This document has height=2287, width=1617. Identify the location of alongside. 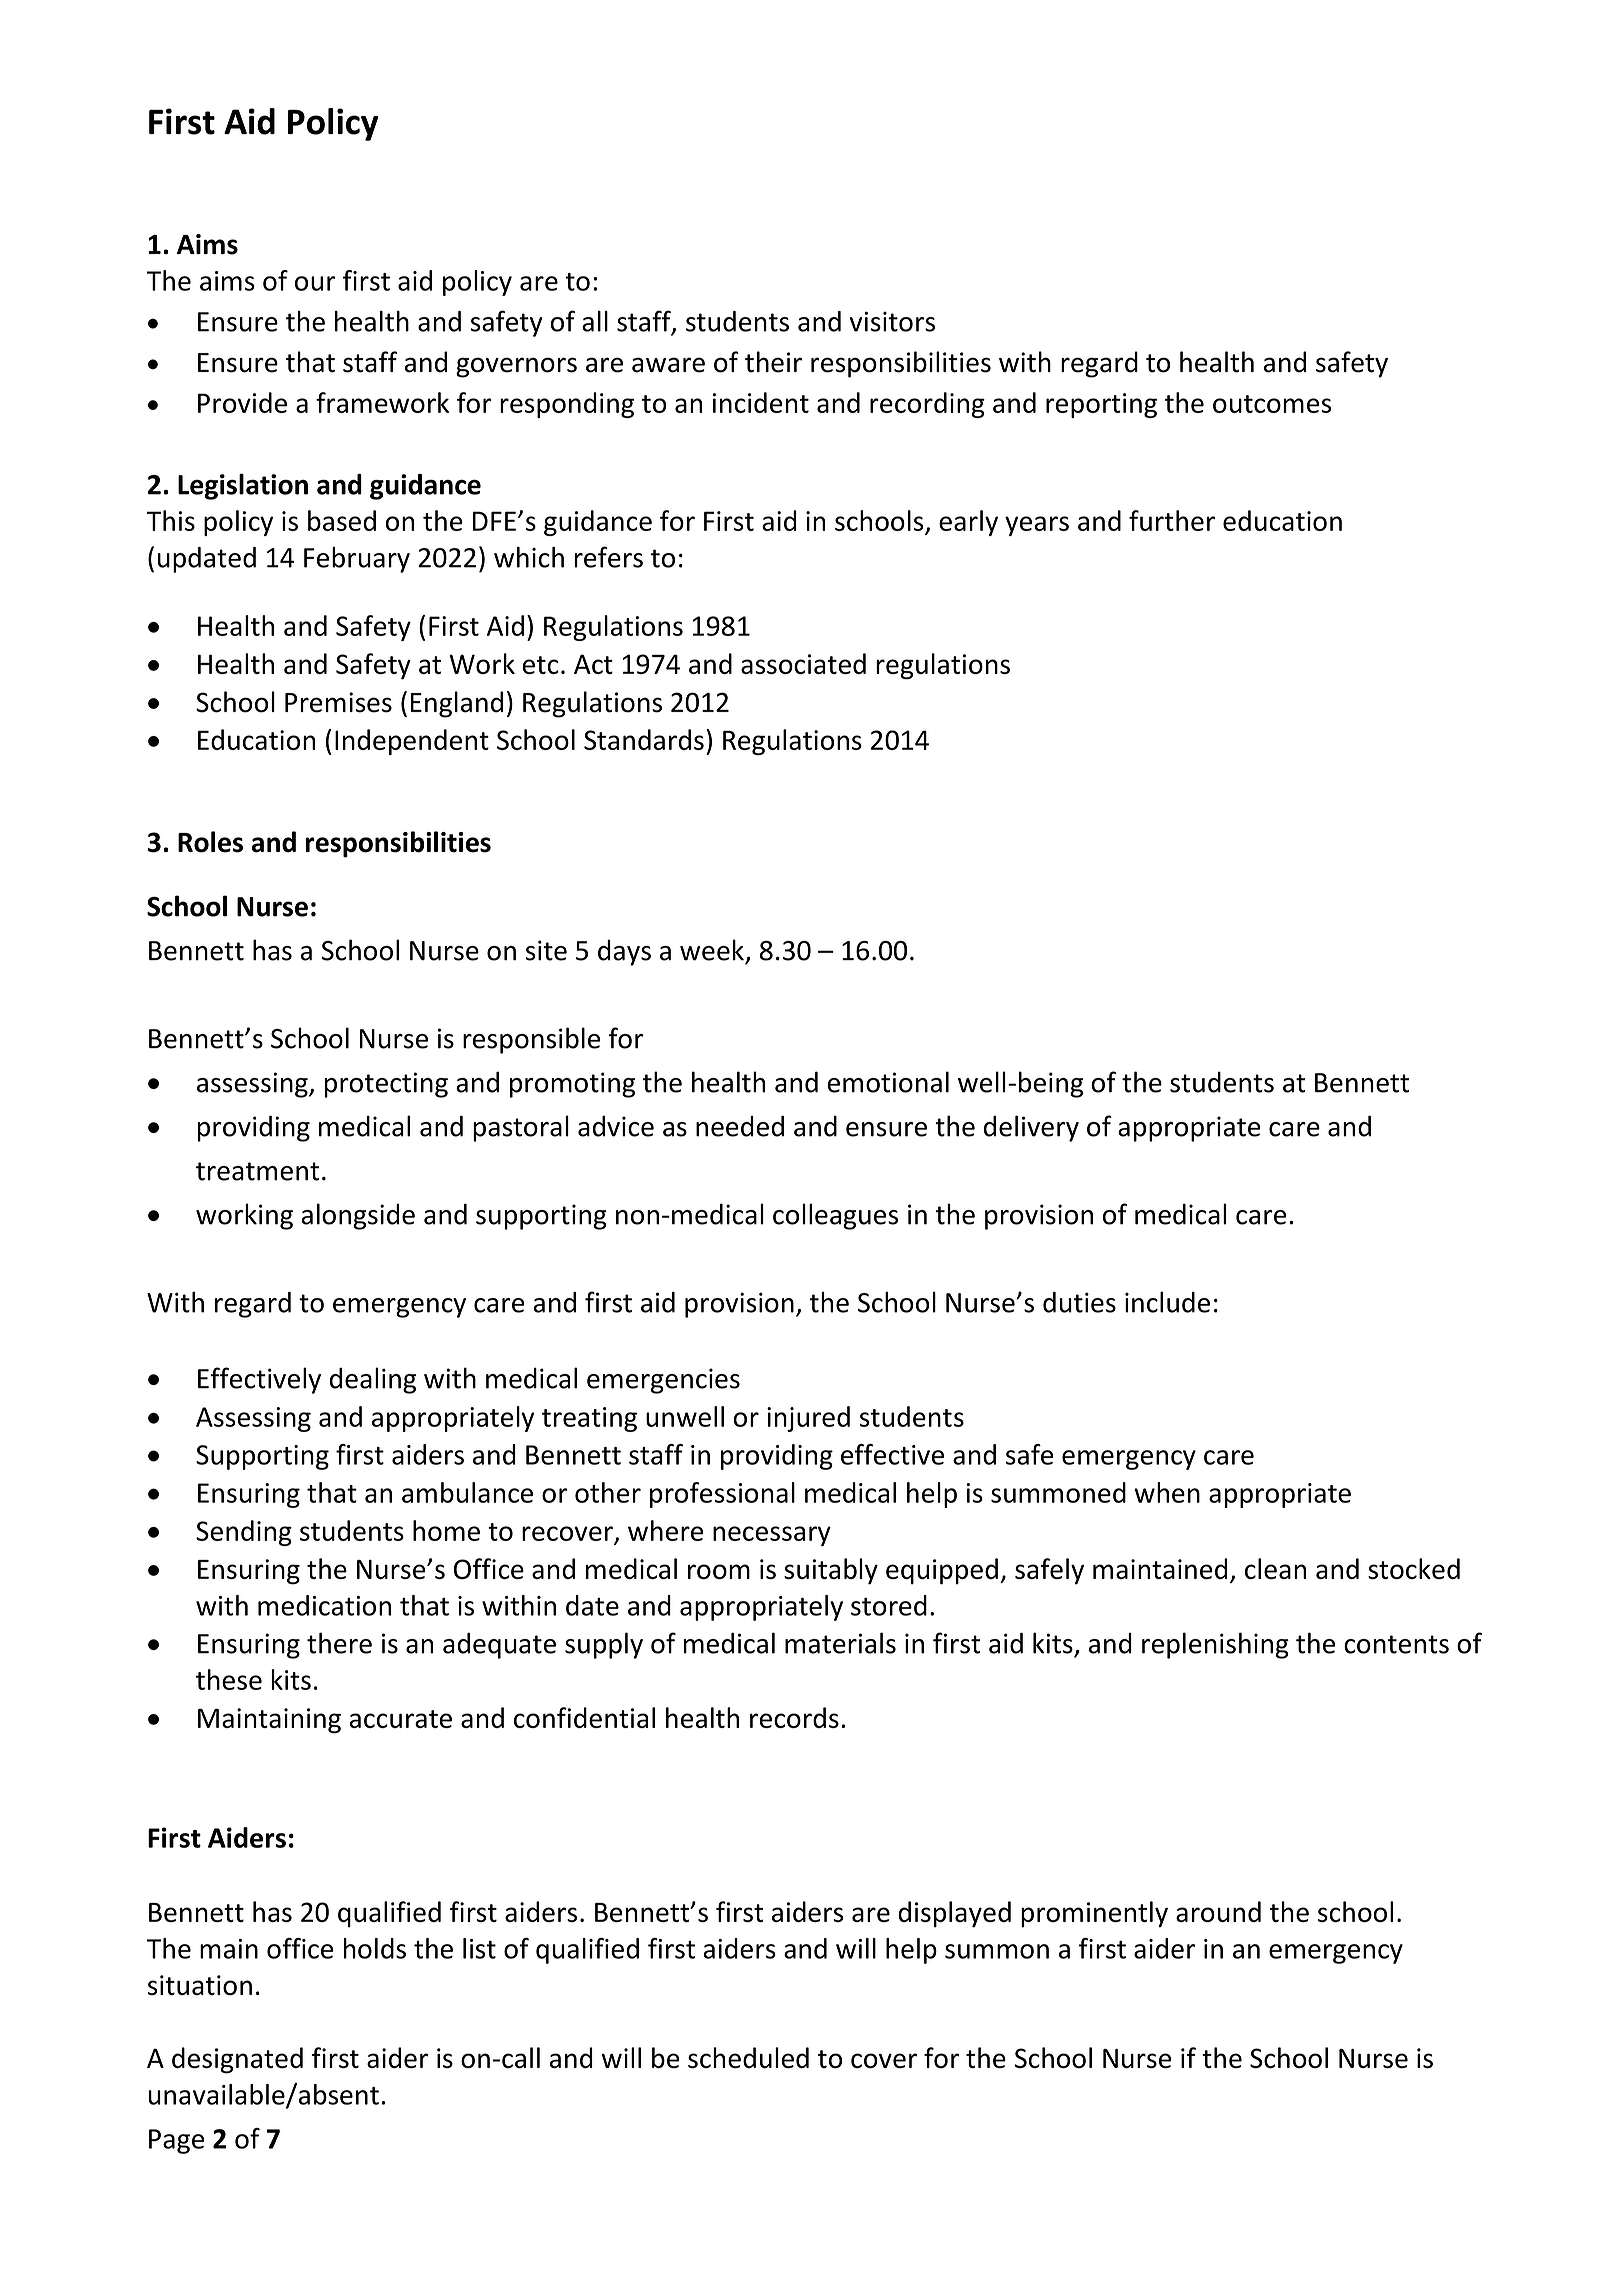
(358, 1216).
